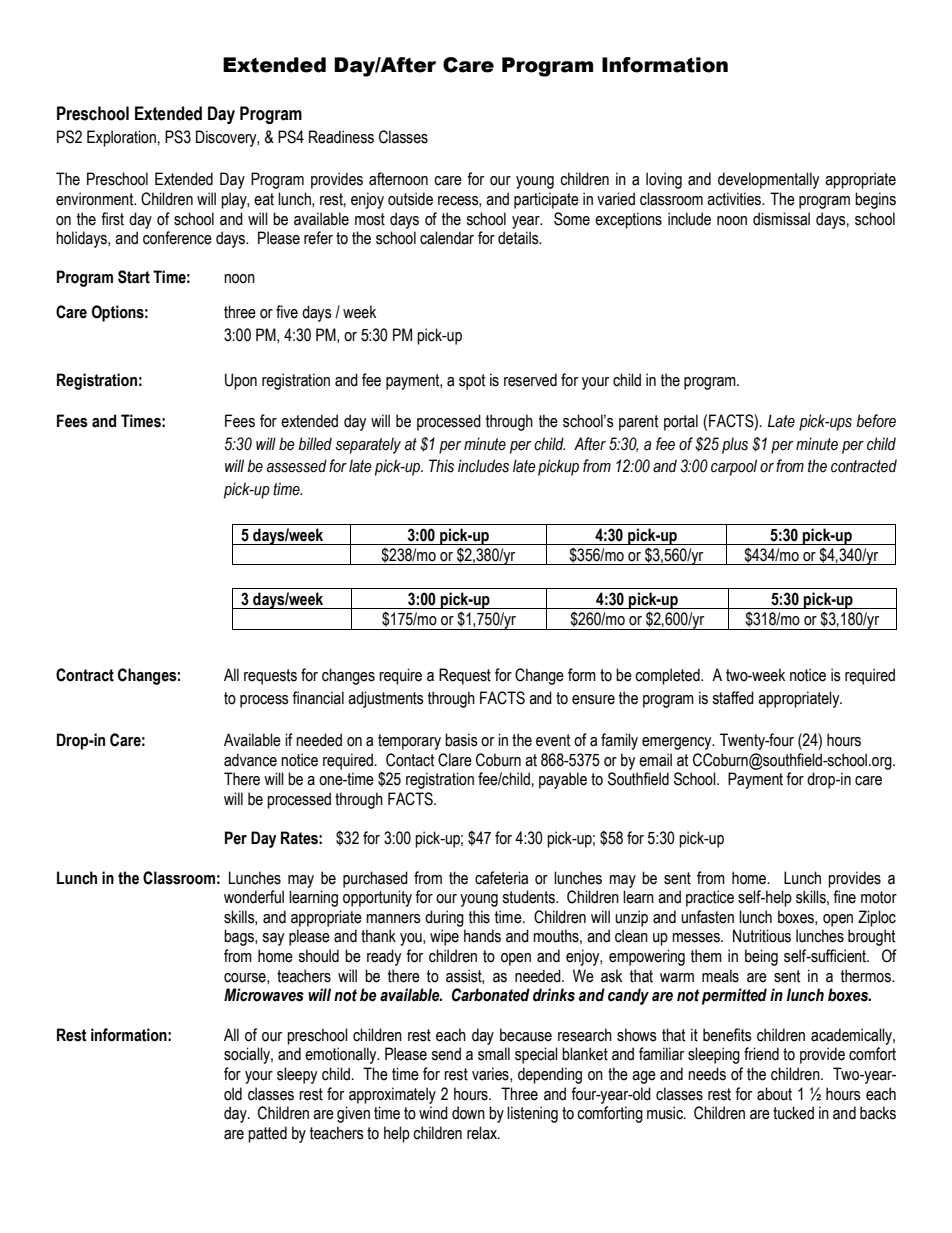 The image size is (952, 1233). What do you see at coordinates (468, 1113) in the image?
I see `down` at bounding box center [468, 1113].
